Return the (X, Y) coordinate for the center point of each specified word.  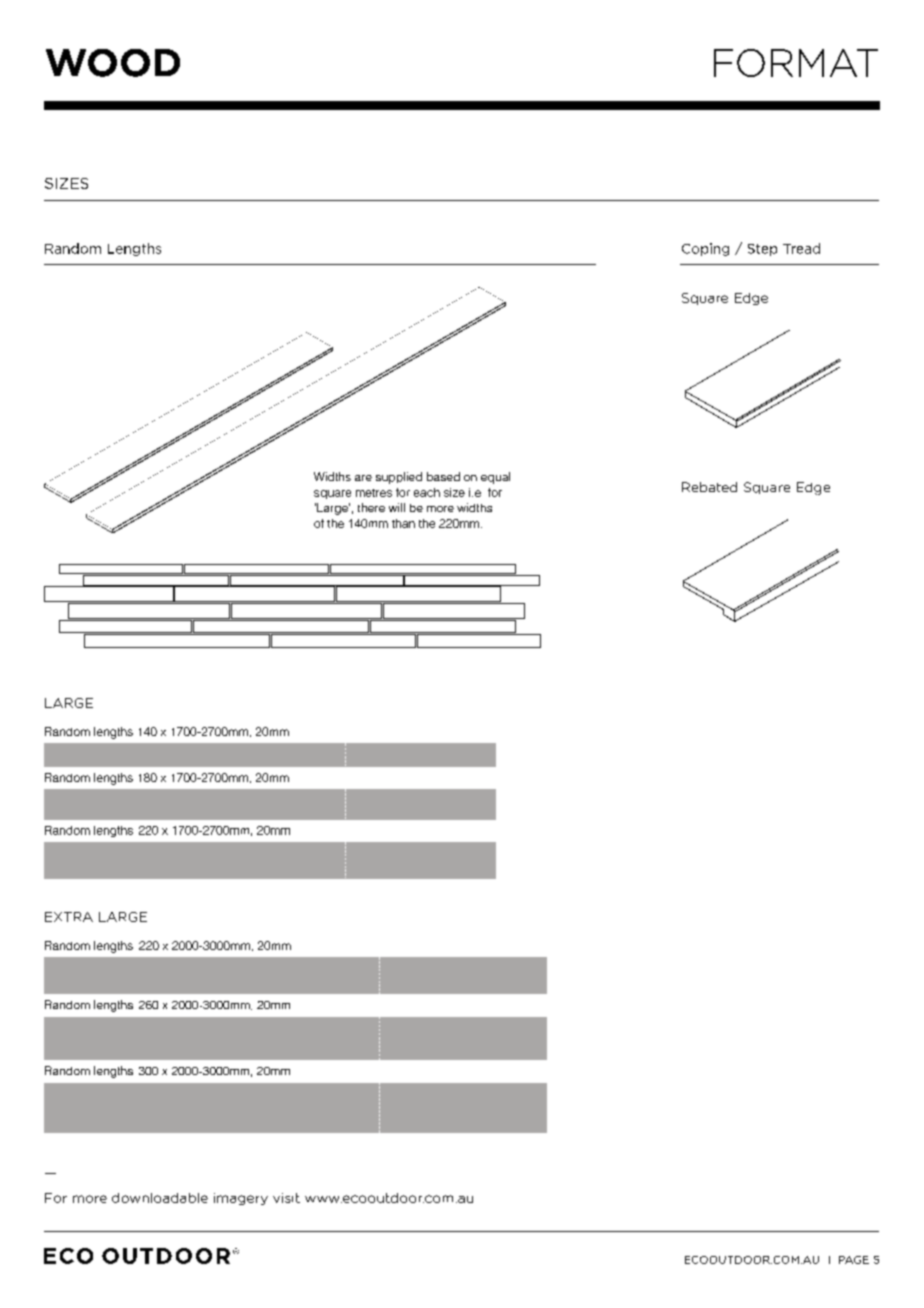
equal (495, 478)
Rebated (709, 487)
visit (286, 1198)
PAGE (854, 1260)
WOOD (113, 63)
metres (374, 493)
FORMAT (796, 63)
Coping (705, 249)
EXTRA (69, 917)
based (443, 476)
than (403, 523)
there (371, 507)
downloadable (160, 1198)
